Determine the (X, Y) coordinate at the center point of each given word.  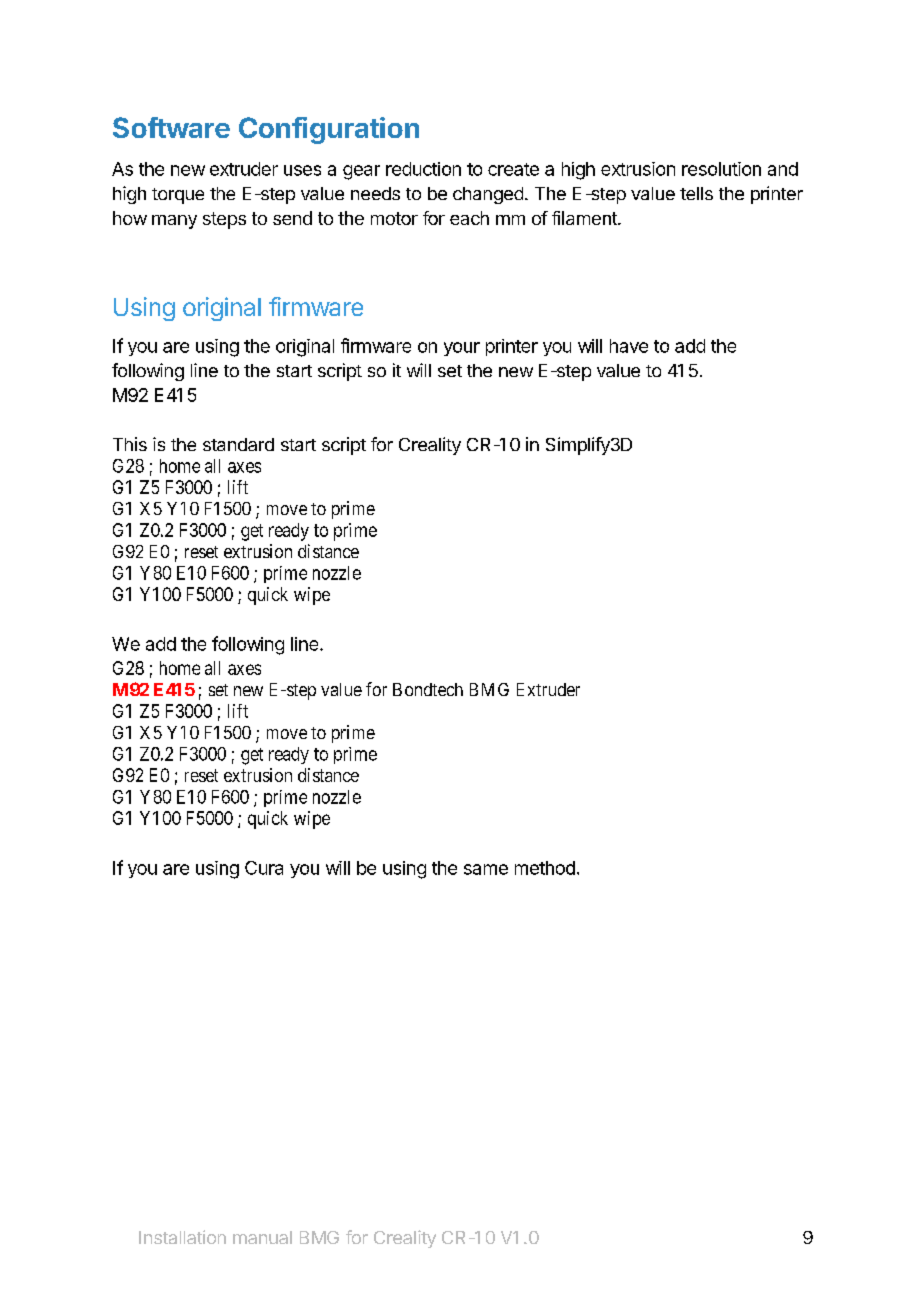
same (486, 869)
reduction (423, 169)
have (629, 346)
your (462, 349)
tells (696, 193)
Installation (182, 1237)
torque (178, 196)
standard (238, 444)
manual (262, 1237)
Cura (264, 868)
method (545, 868)
